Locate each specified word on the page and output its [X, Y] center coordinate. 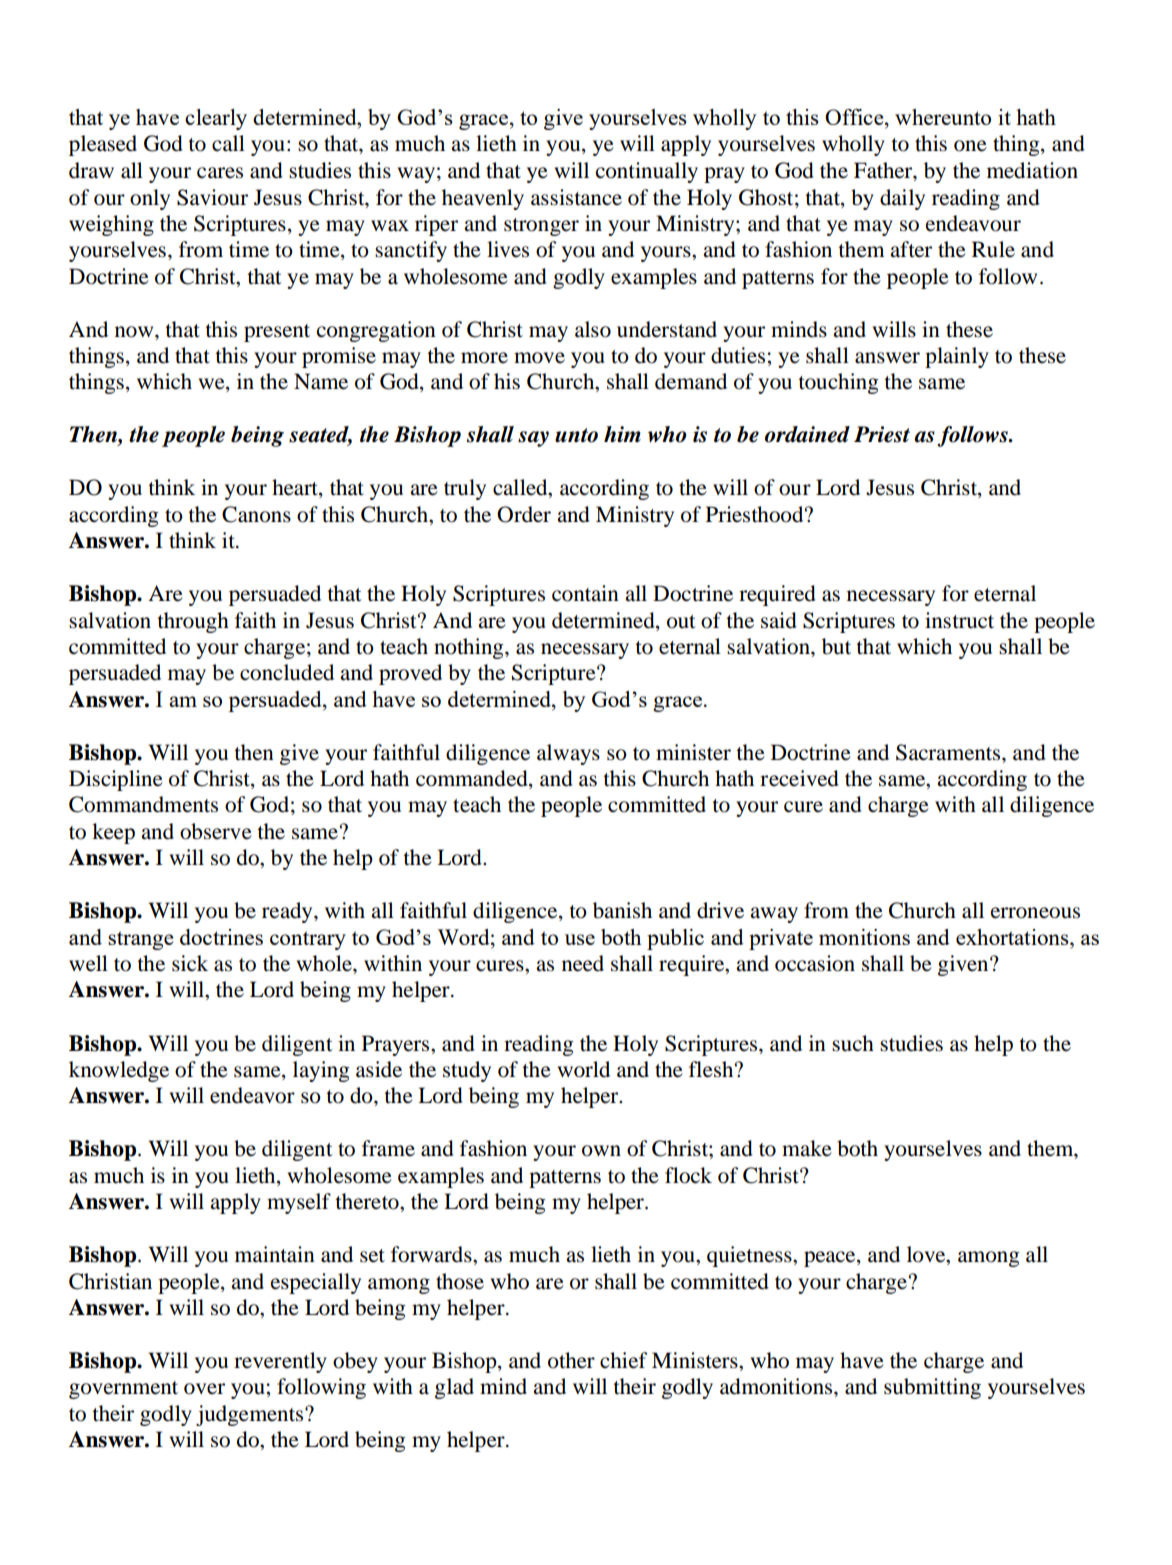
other [571, 1360]
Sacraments [949, 752]
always [568, 754]
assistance [576, 197]
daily [902, 199]
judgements [249, 1415]
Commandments [143, 804]
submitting [932, 1388]
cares [220, 173]
